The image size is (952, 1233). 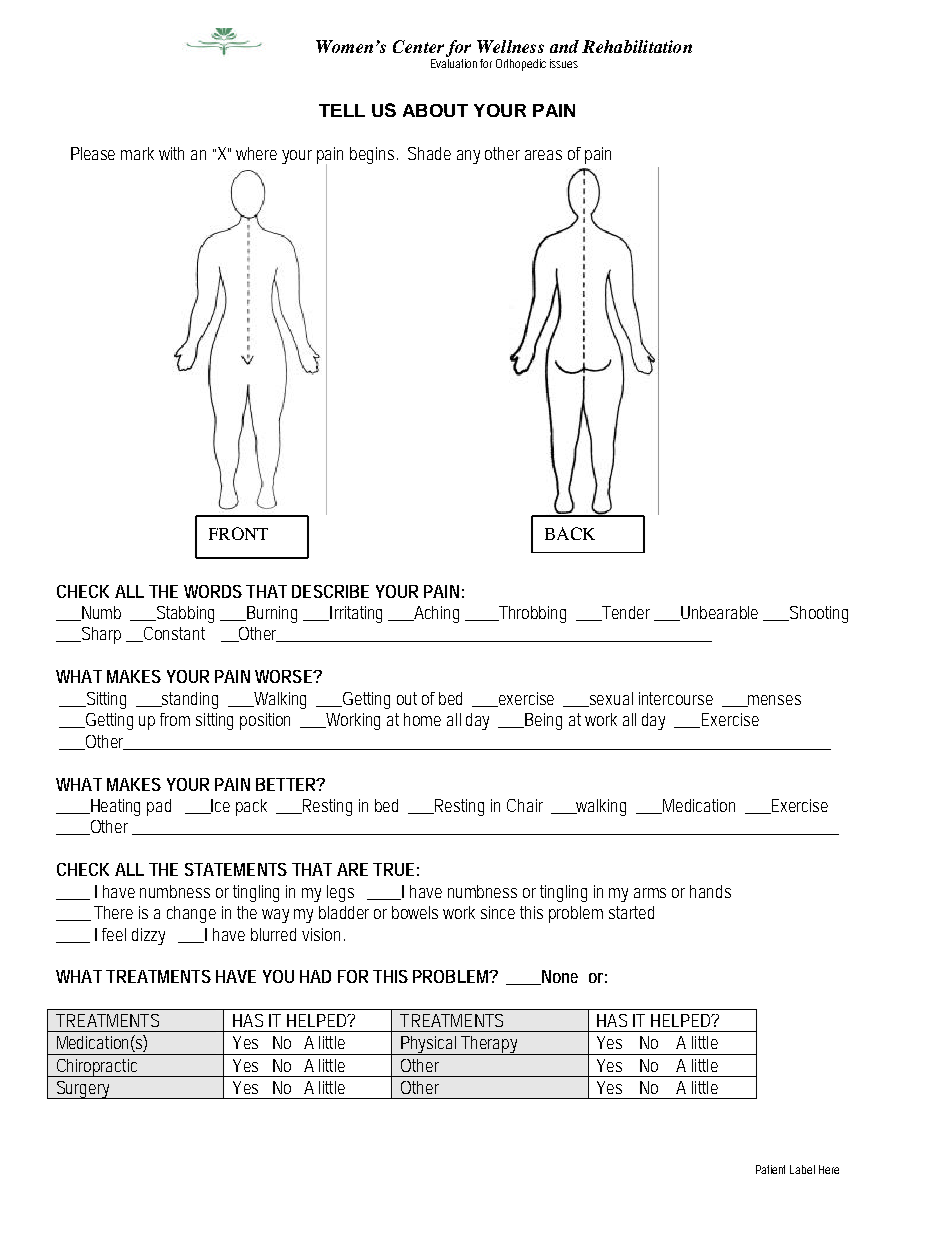 What do you see at coordinates (213, 591) in the page?
I see `WORDS` at bounding box center [213, 591].
